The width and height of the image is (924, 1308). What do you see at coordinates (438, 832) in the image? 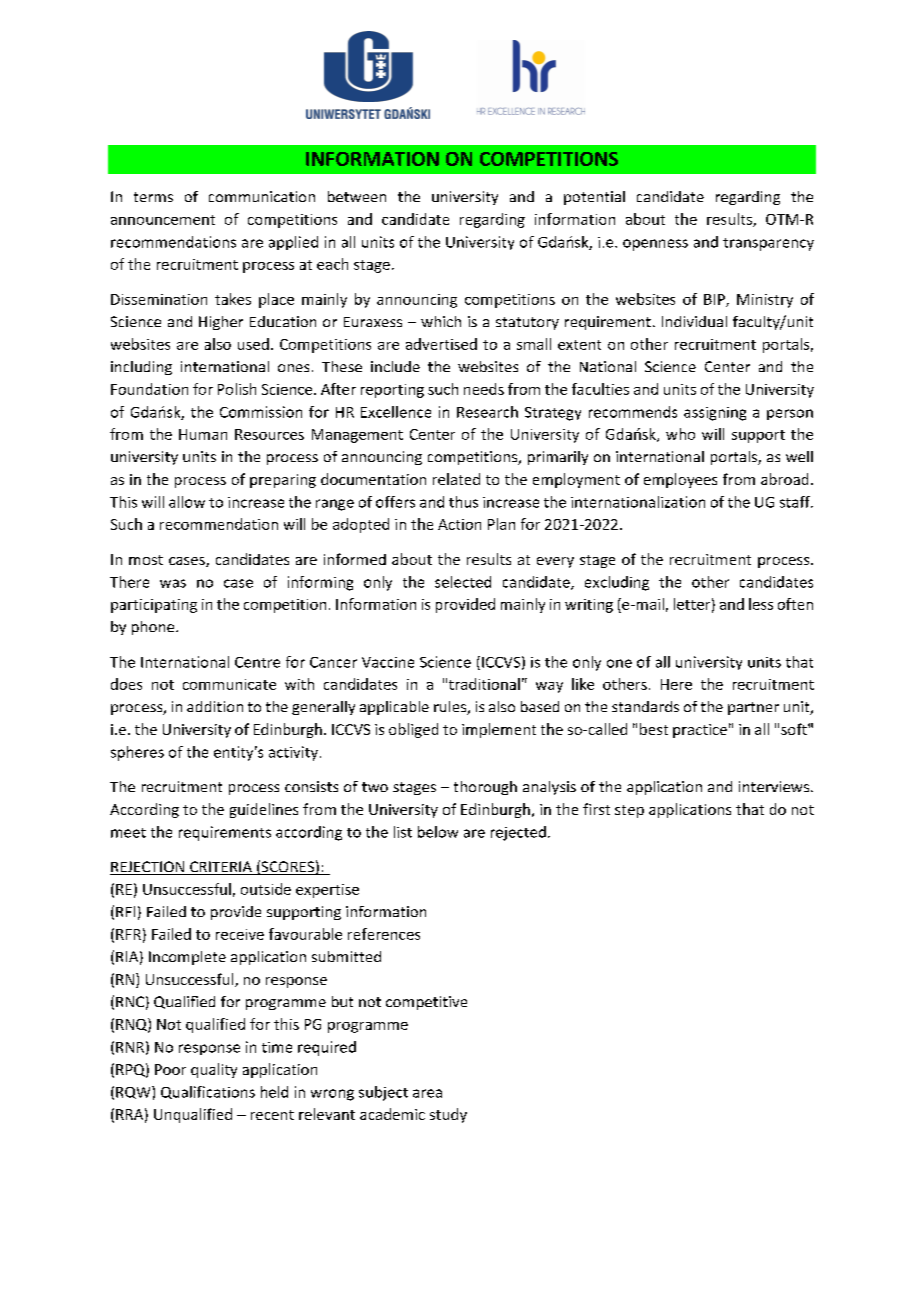
I see `below` at bounding box center [438, 832].
